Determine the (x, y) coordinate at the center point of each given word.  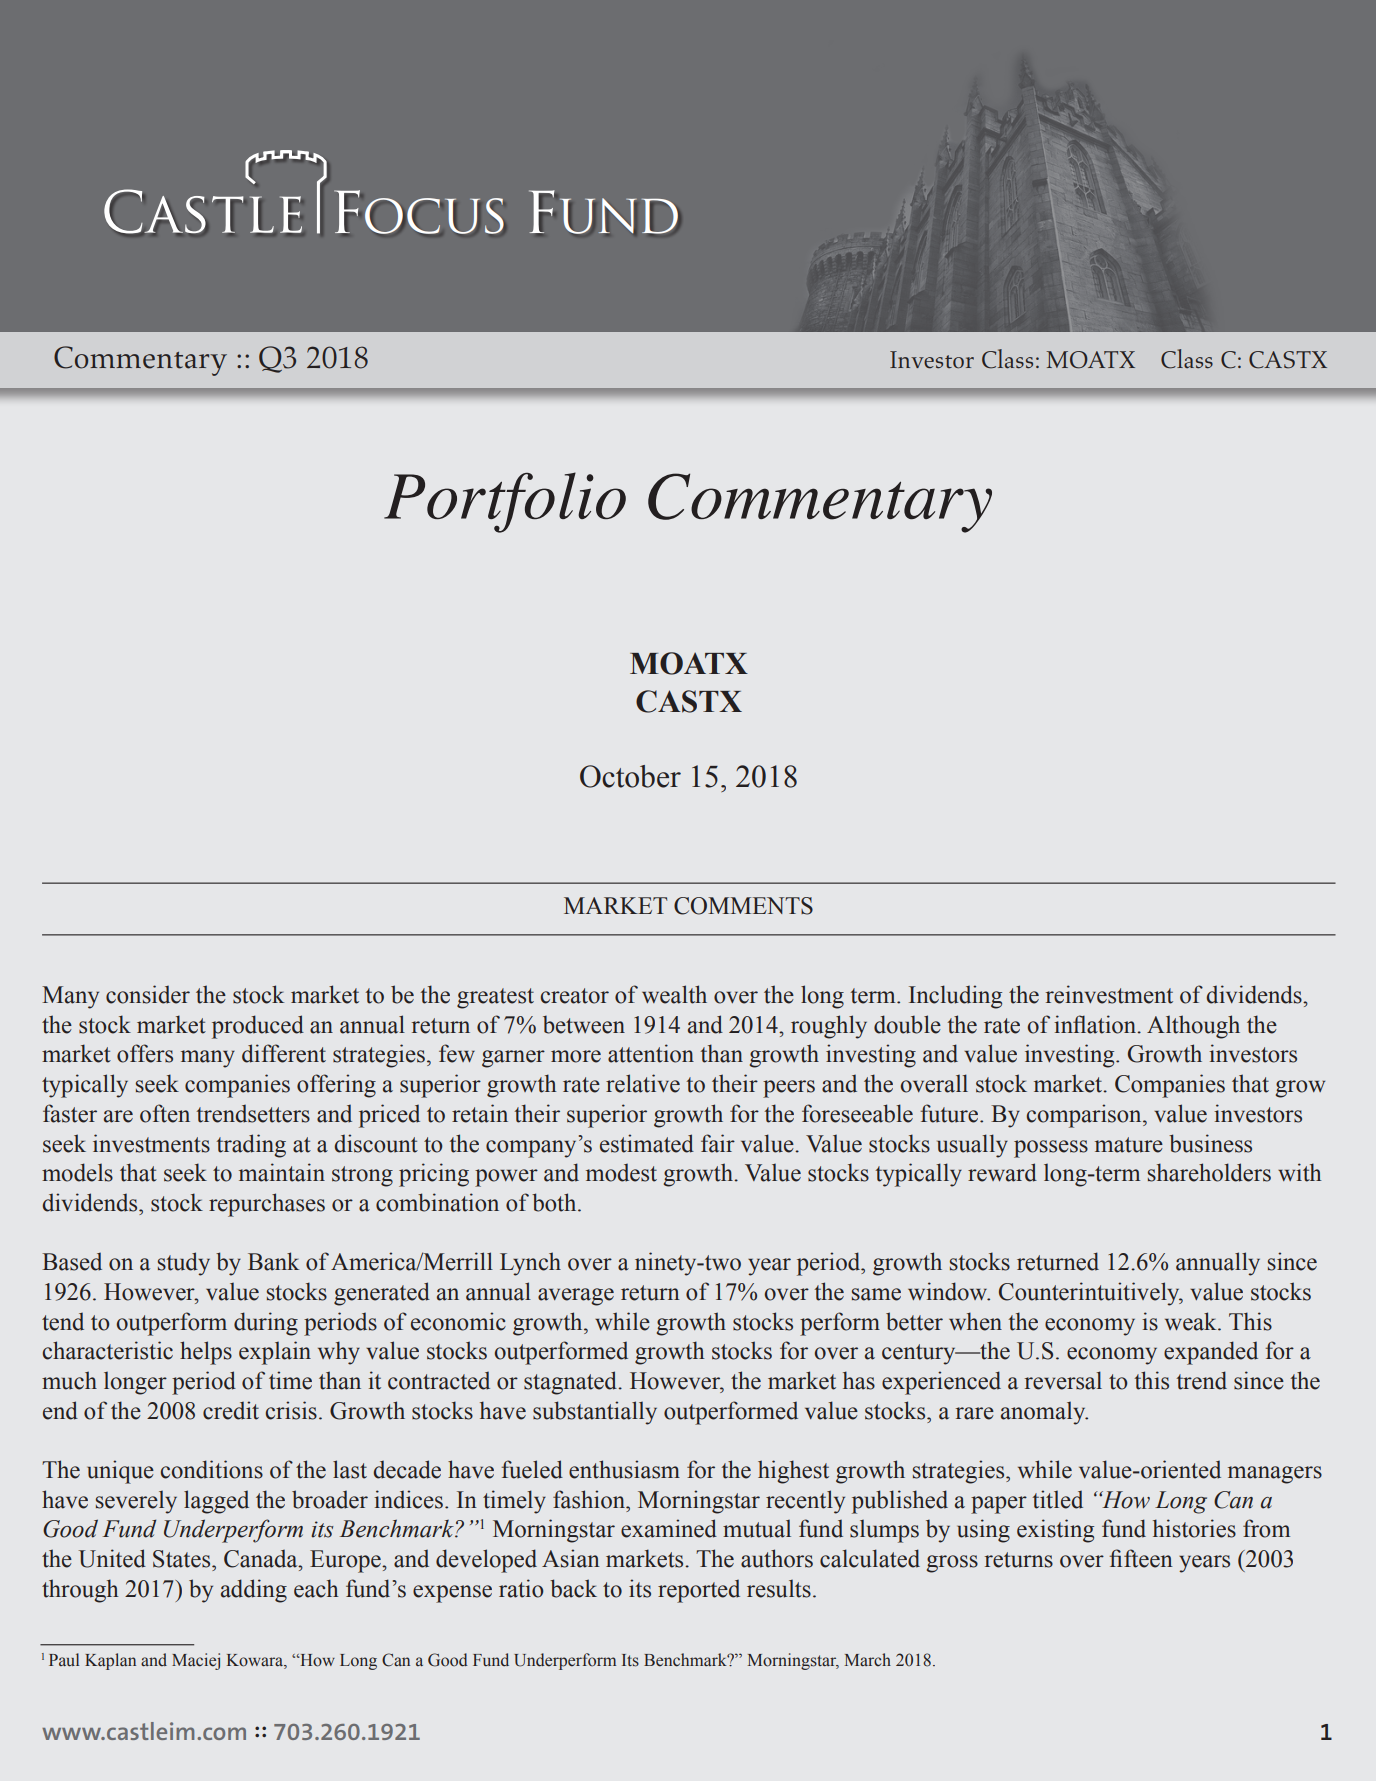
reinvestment (1109, 994)
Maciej (196, 1661)
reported (699, 1591)
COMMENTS (743, 906)
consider (148, 994)
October (630, 776)
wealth (674, 994)
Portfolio (505, 502)
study (184, 1264)
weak (1192, 1321)
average (576, 1297)
